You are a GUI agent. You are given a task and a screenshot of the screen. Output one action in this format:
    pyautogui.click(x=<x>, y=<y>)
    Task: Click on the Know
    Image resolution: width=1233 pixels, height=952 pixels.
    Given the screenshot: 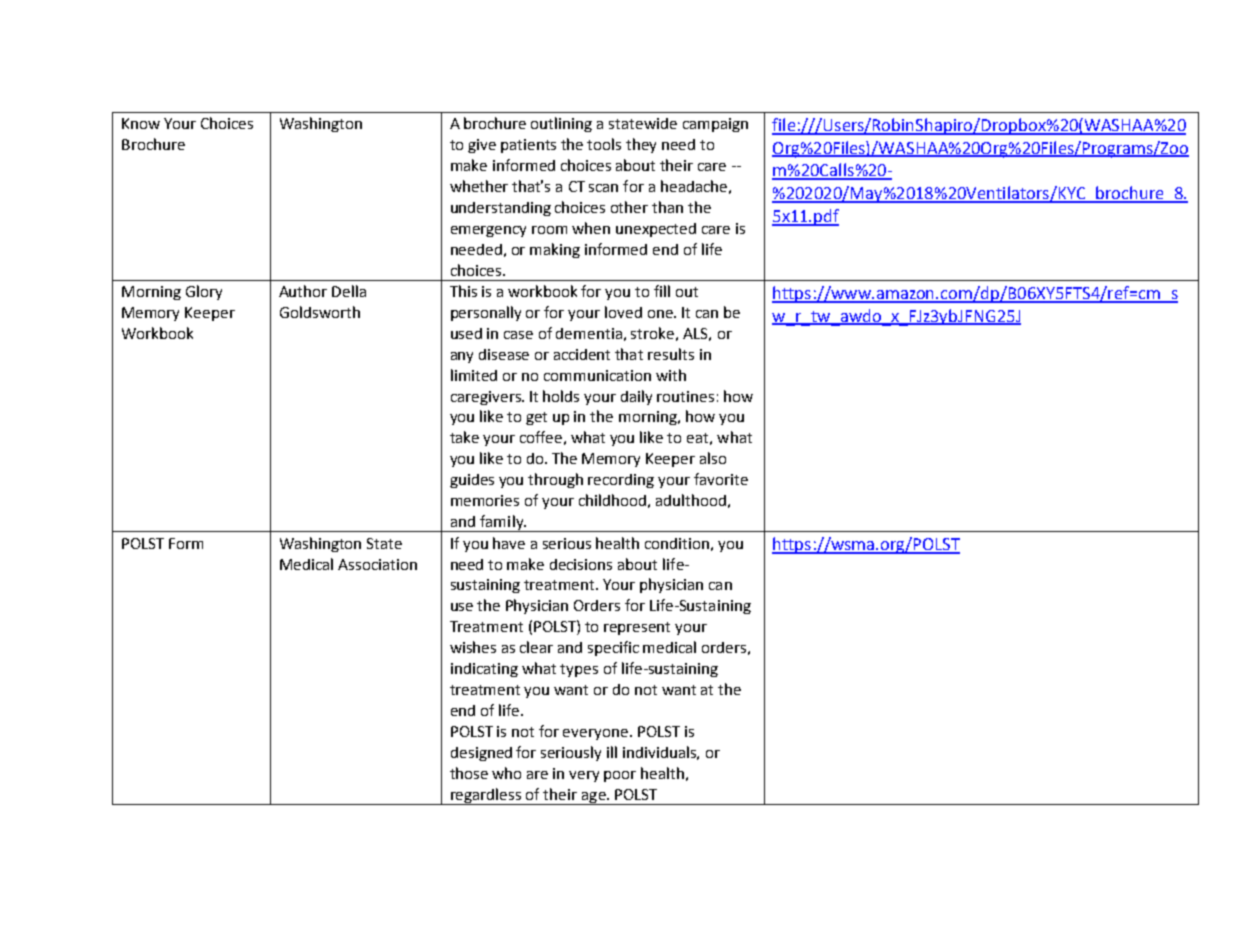 What is the action you would take?
    pyautogui.click(x=141, y=123)
